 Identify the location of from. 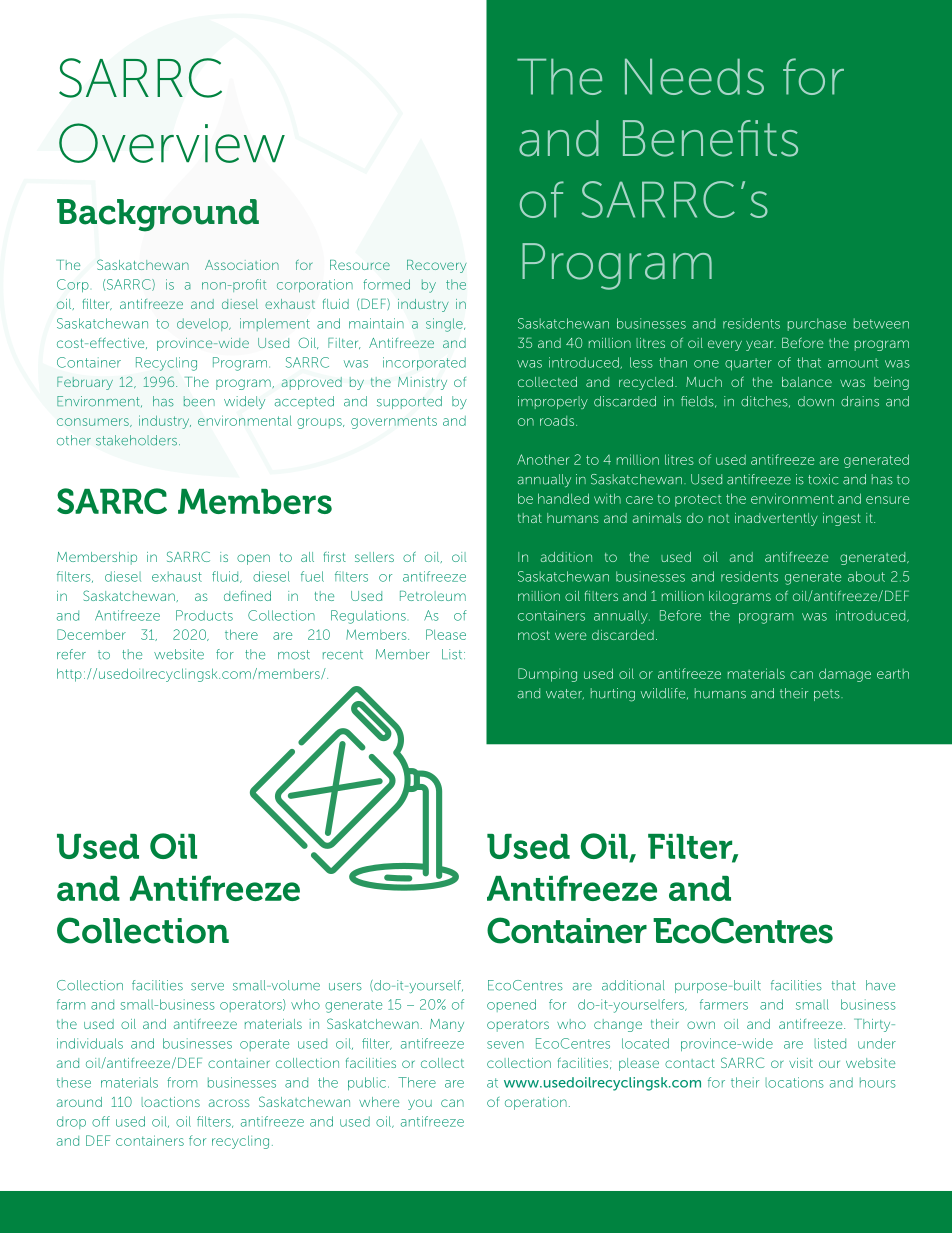
(182, 1082).
